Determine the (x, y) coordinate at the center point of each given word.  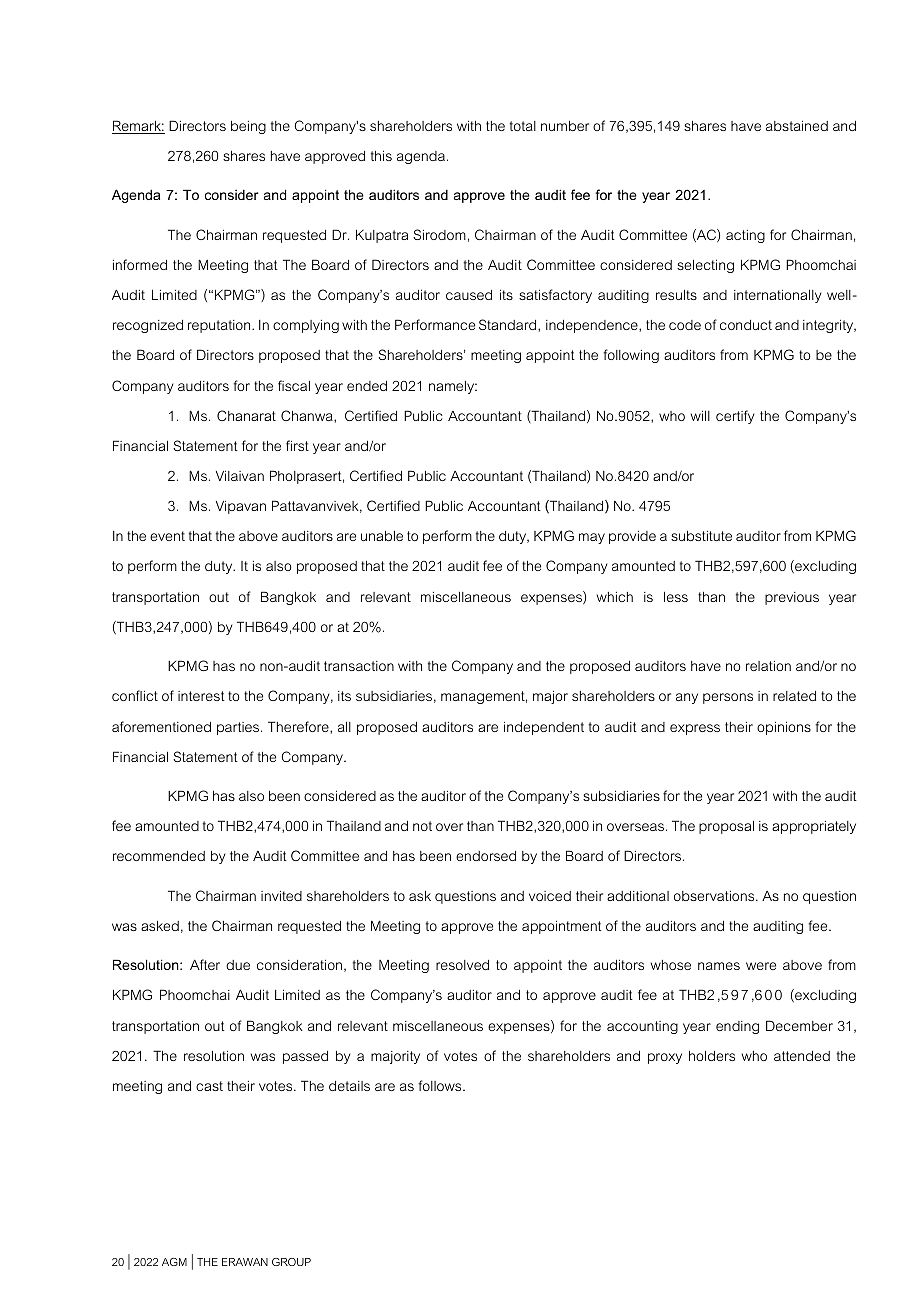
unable (382, 536)
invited (281, 896)
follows (441, 1085)
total (523, 126)
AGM (174, 1262)
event (167, 536)
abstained (797, 125)
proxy (665, 1058)
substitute (701, 536)
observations (715, 896)
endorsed (486, 856)
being (248, 127)
